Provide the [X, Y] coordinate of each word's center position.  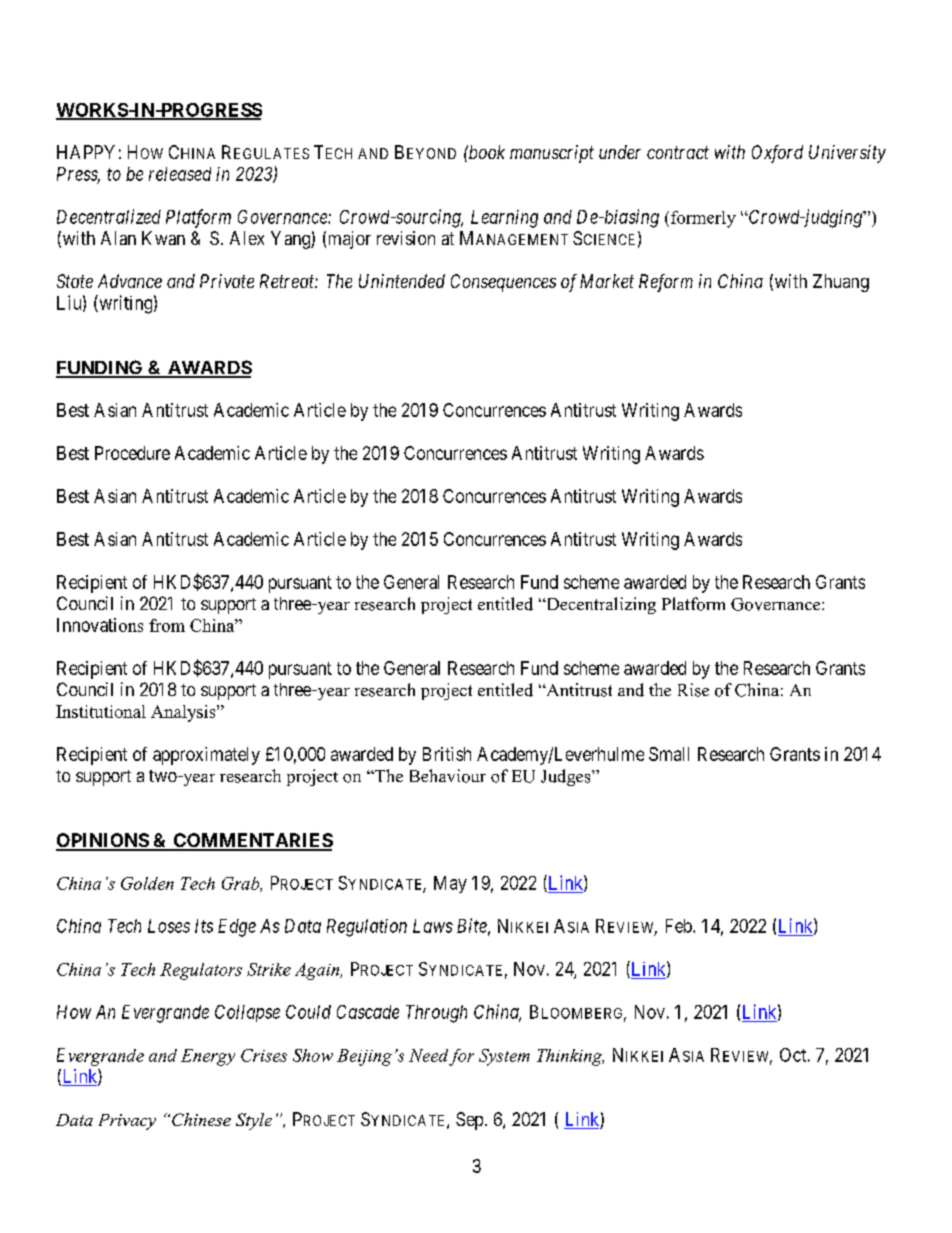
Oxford [777, 154]
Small [669, 754]
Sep [469, 1121]
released [180, 174]
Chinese [201, 1119]
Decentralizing [600, 605]
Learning [504, 219]
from [167, 625]
